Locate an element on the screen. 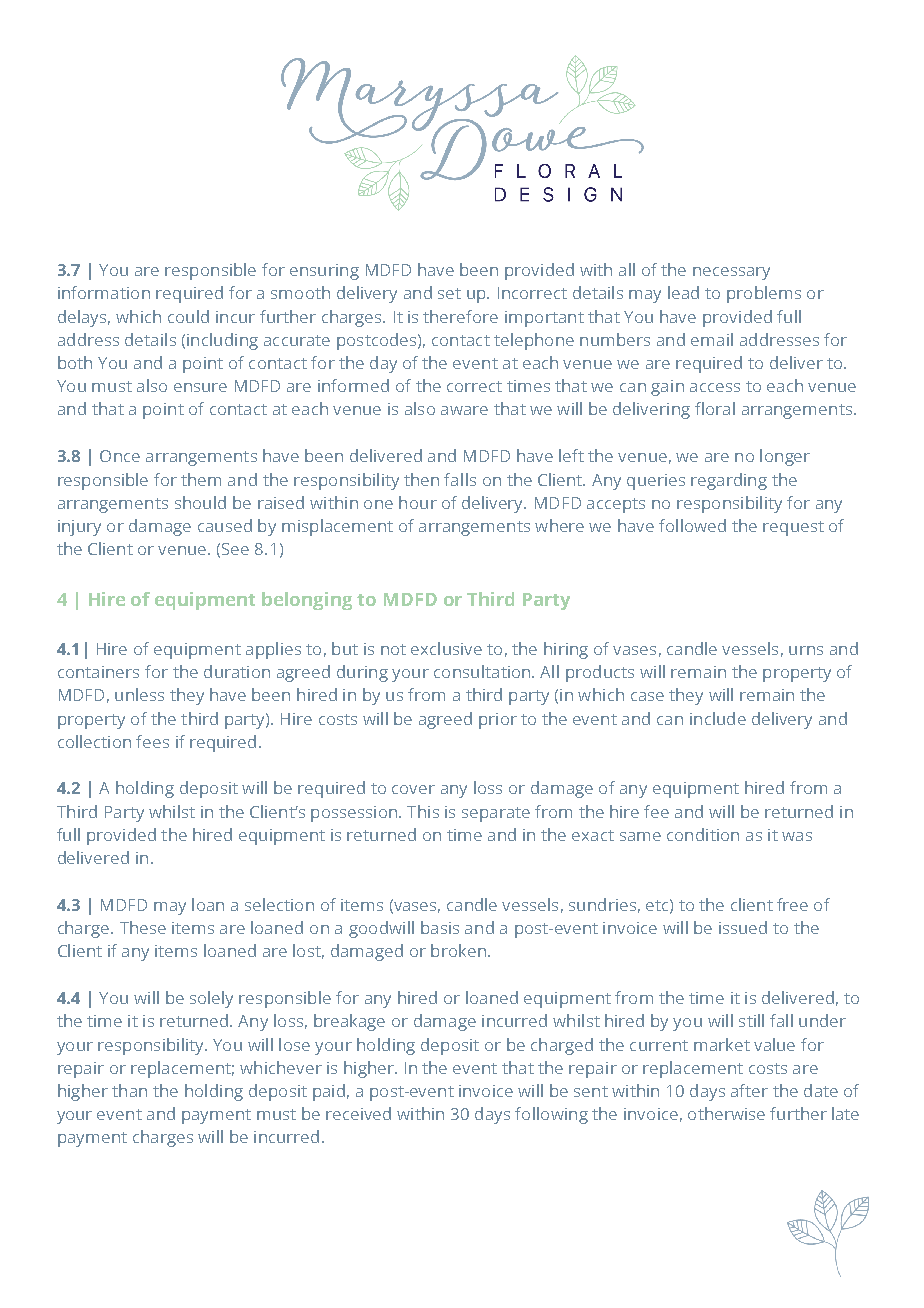 This screenshot has height=1308, width=924. should is located at coordinates (200, 502).
